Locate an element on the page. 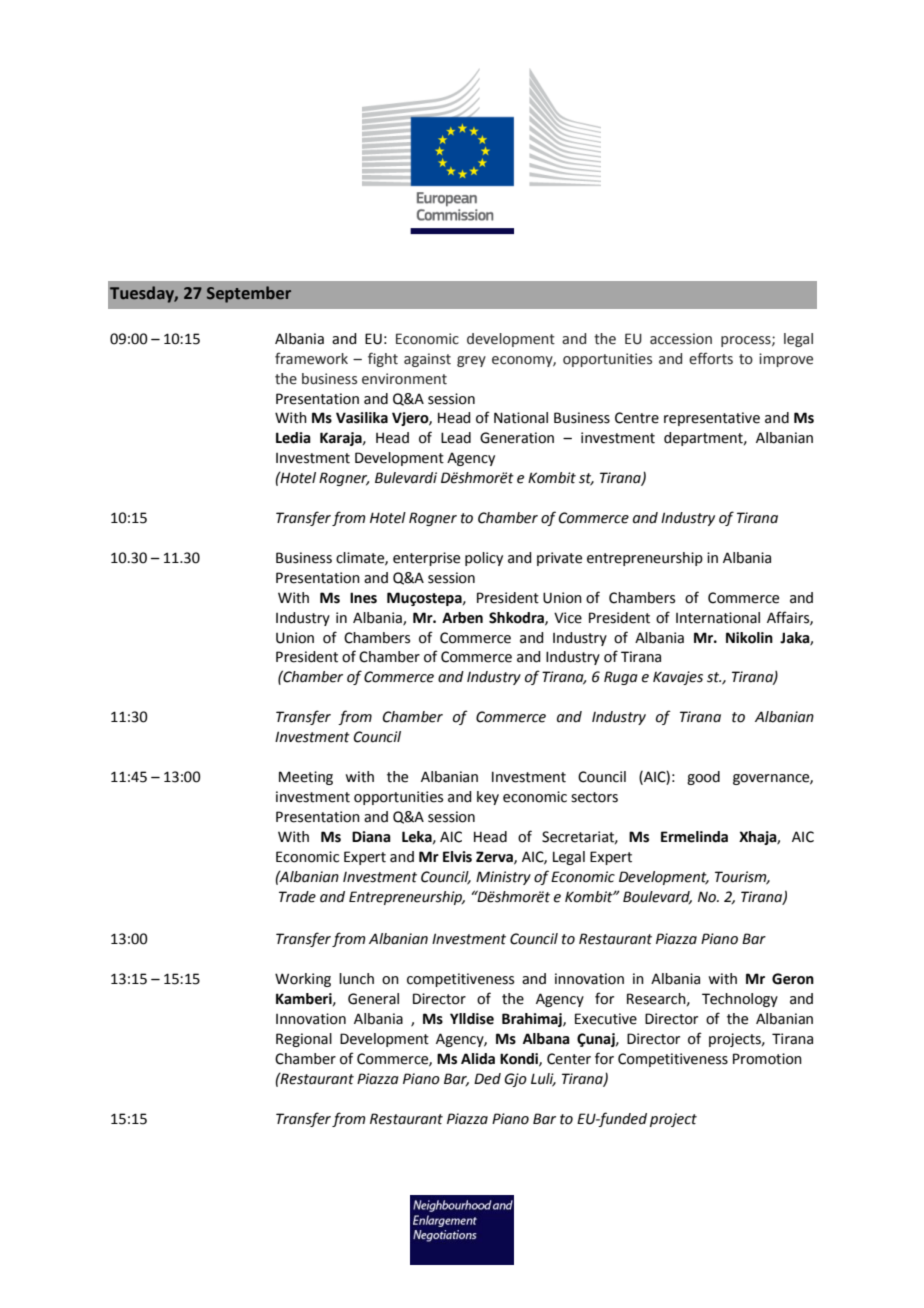 The height and width of the document is (1308, 924). Regional is located at coordinates (304, 1040).
